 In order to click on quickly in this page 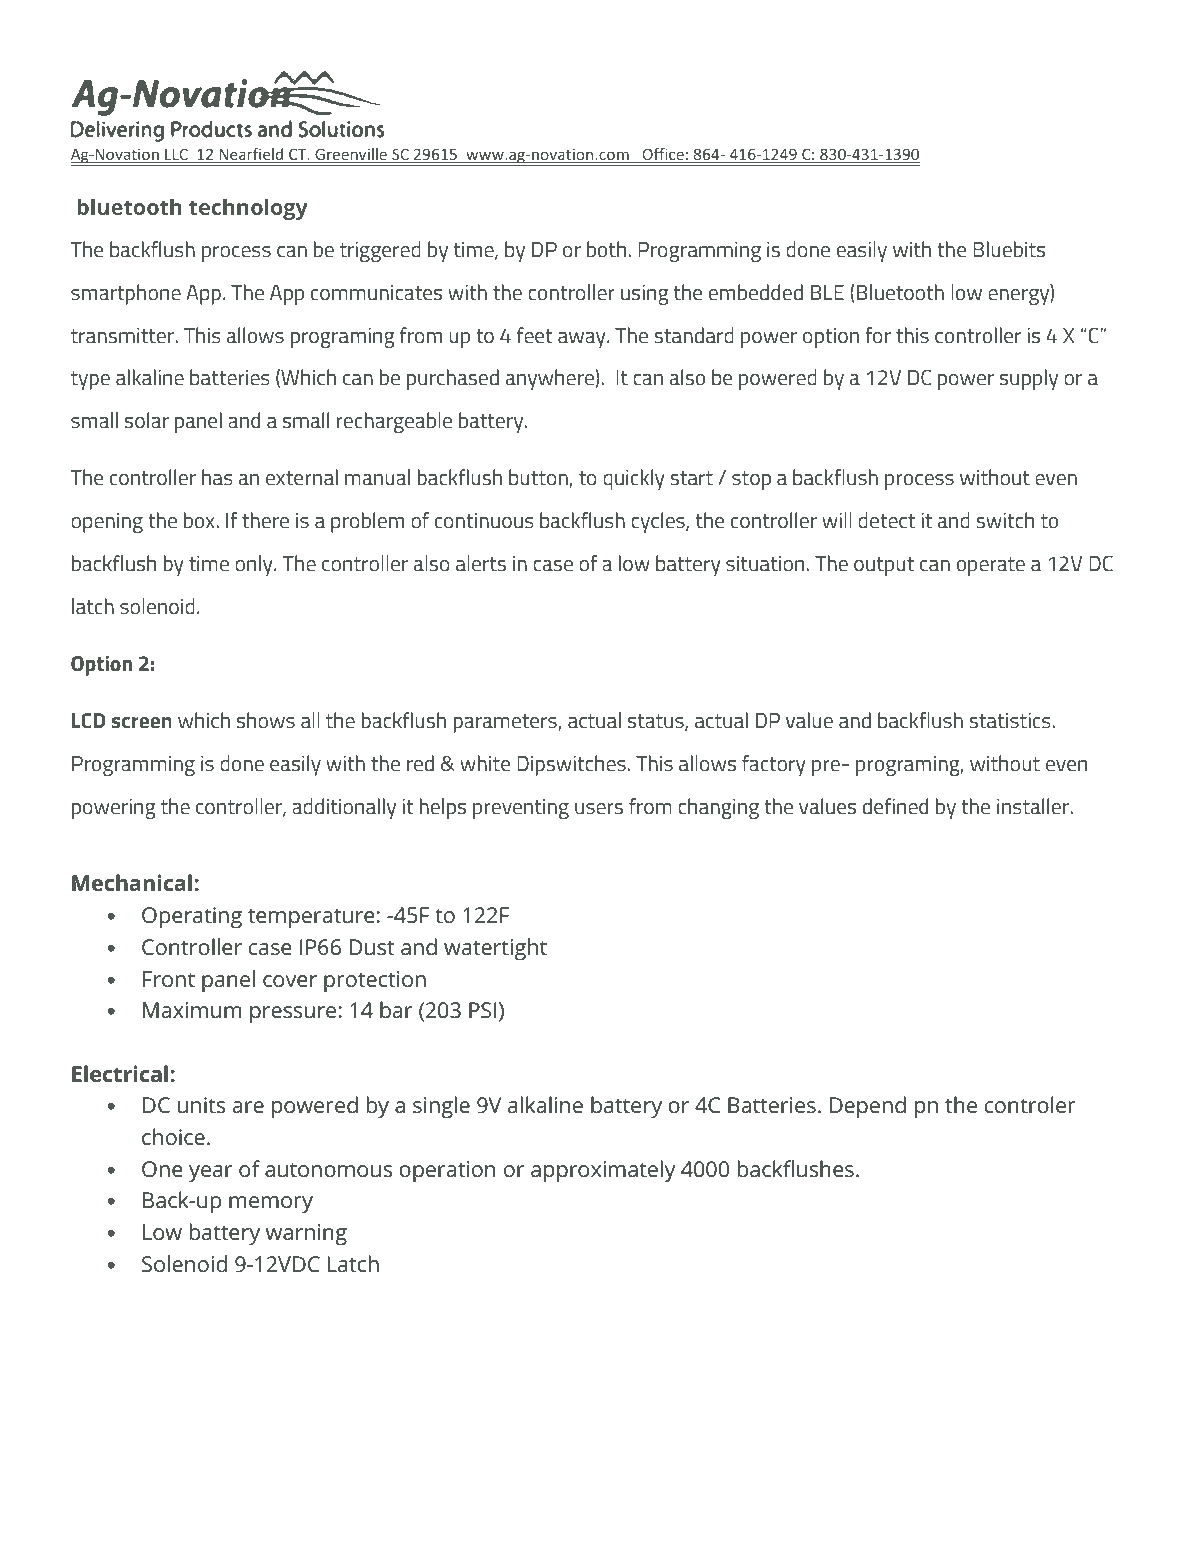, I will do `click(634, 479)`.
